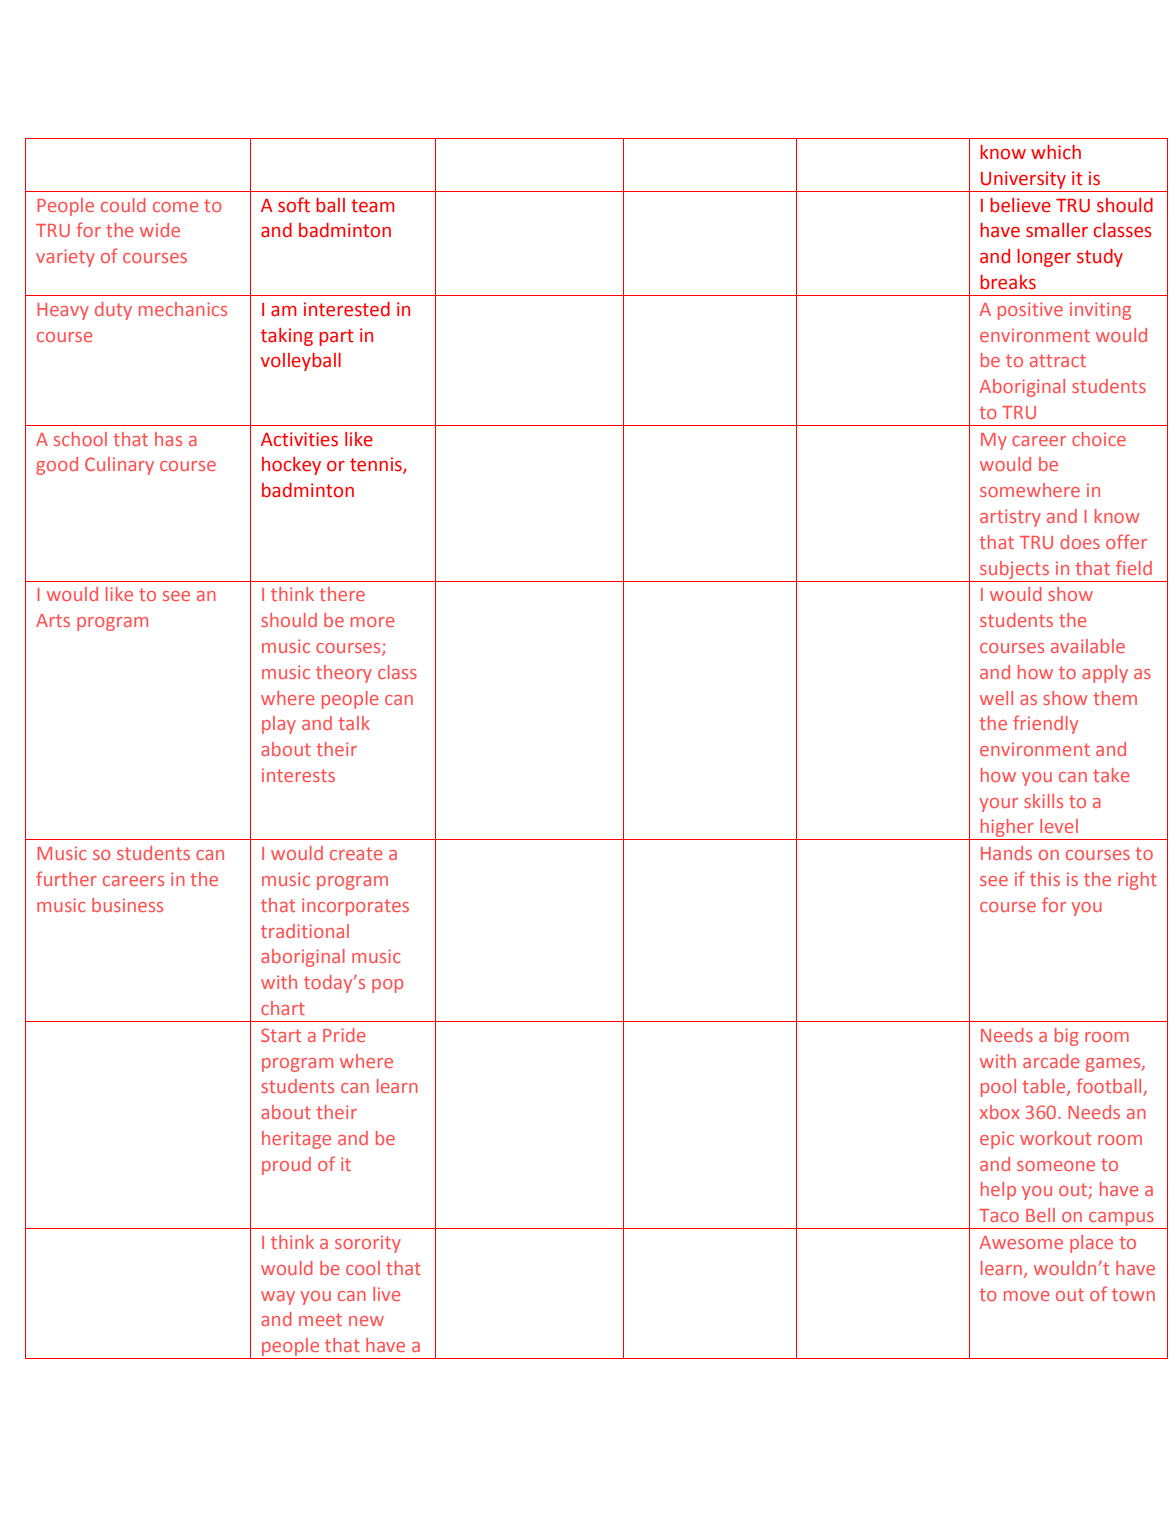 This image has height=1521, width=1176. What do you see at coordinates (278, 1298) in the image?
I see `way` at bounding box center [278, 1298].
